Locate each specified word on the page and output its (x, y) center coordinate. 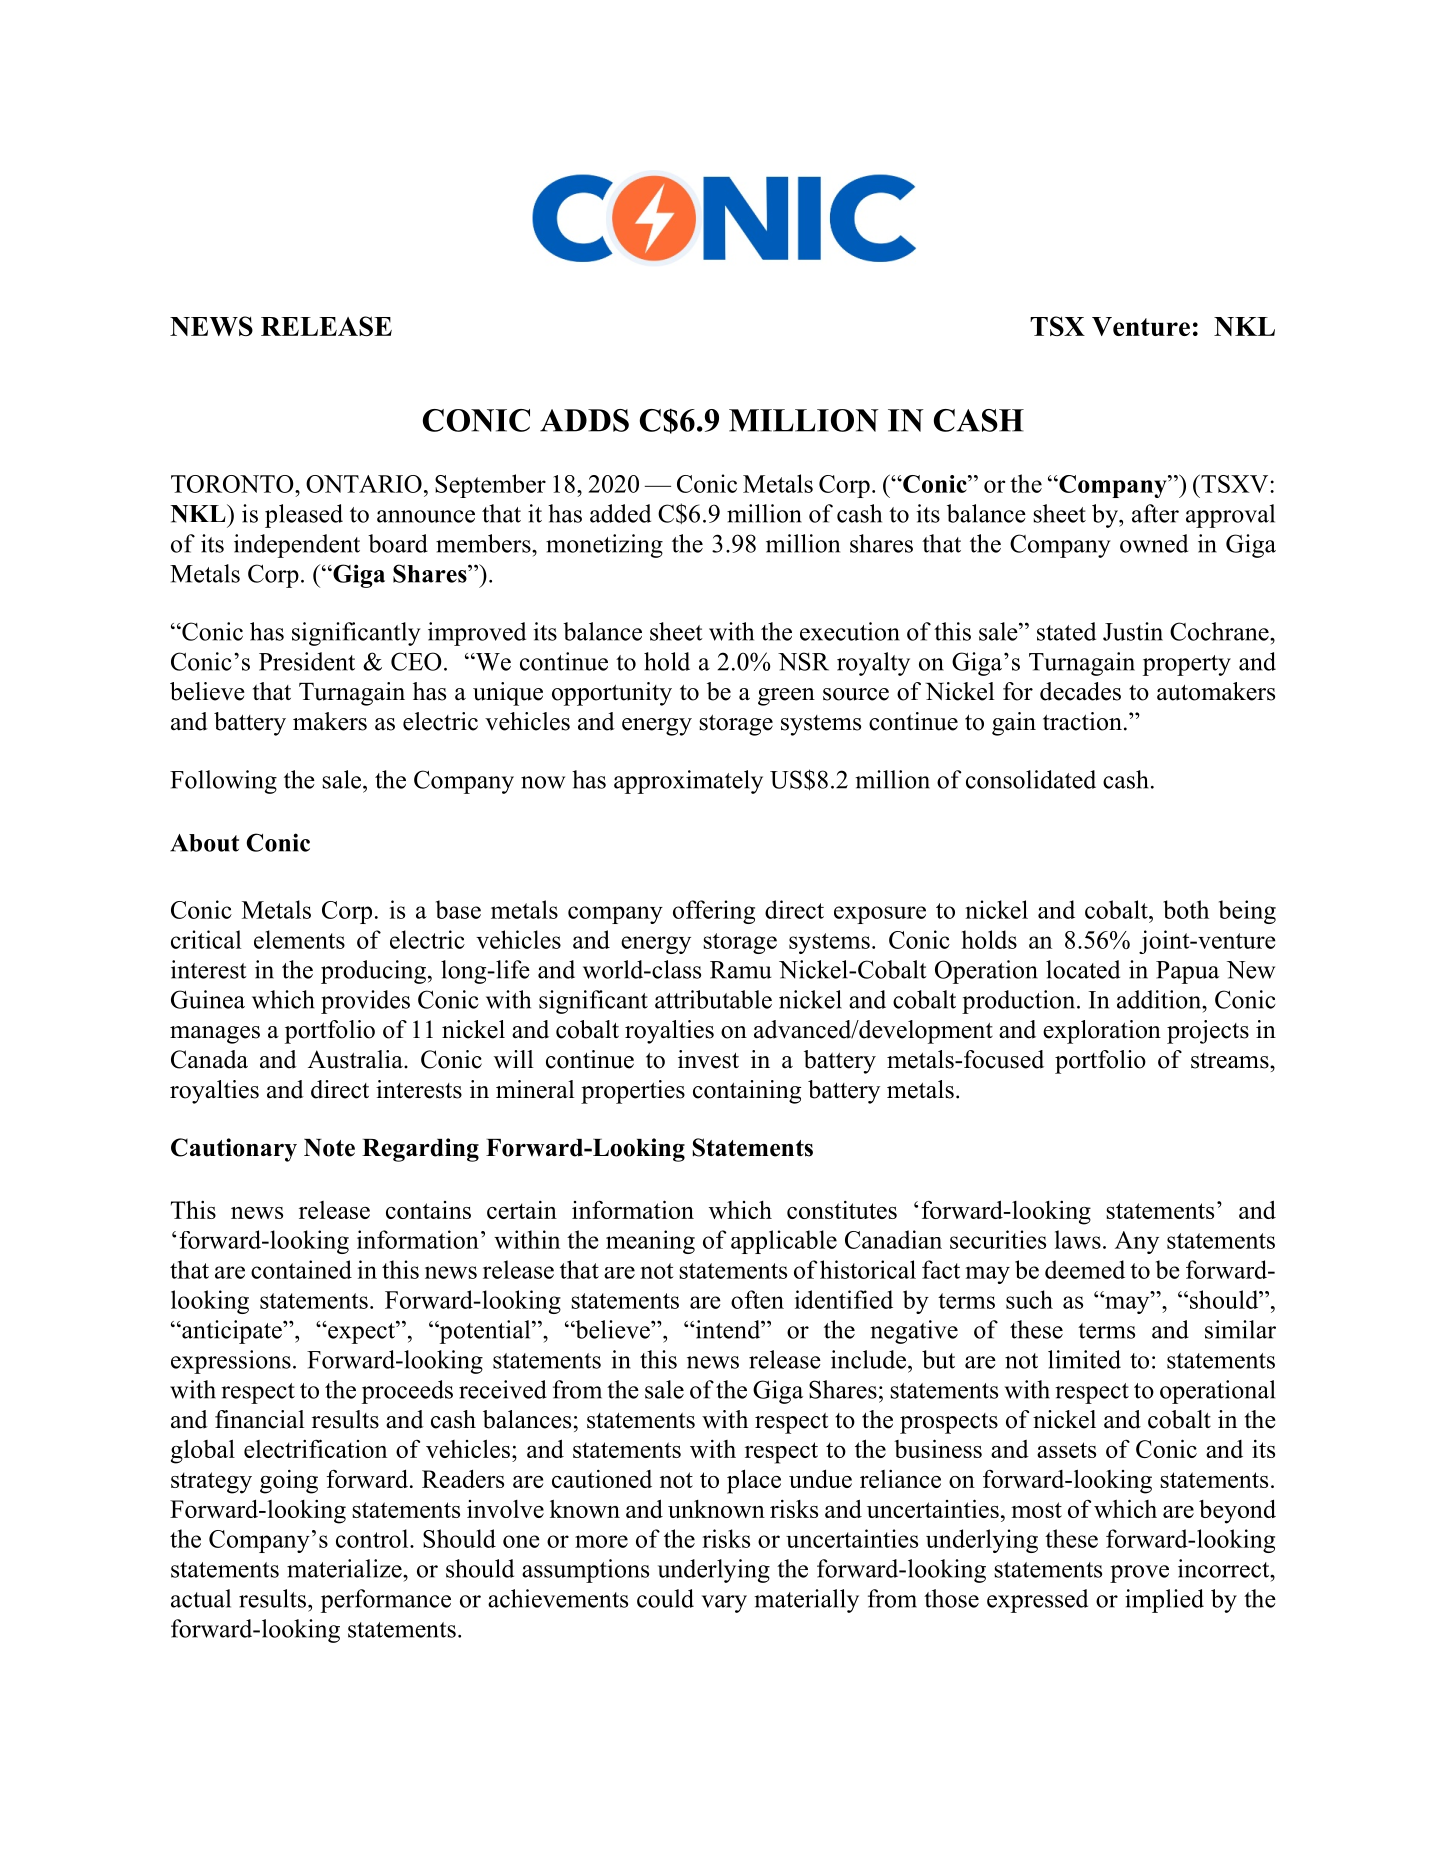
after (1155, 513)
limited (1084, 1359)
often (757, 1299)
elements (299, 939)
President (307, 661)
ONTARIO (364, 484)
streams (1231, 1061)
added (620, 513)
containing (747, 1092)
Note (329, 1148)
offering (714, 912)
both (1186, 909)
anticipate (232, 1332)
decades (1080, 691)
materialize (345, 1568)
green (786, 697)
